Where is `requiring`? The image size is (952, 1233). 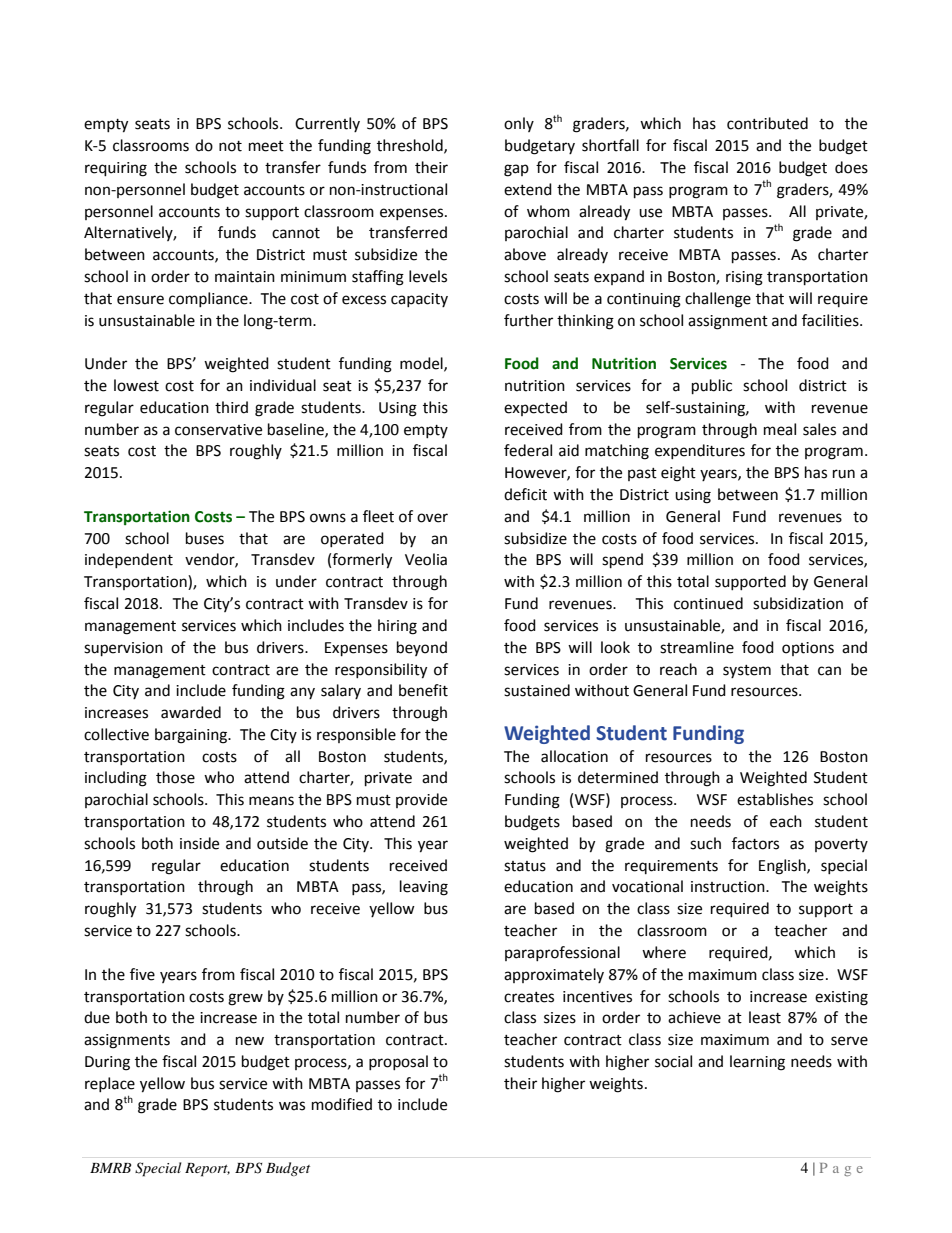 requiring is located at coordinates (116, 169).
